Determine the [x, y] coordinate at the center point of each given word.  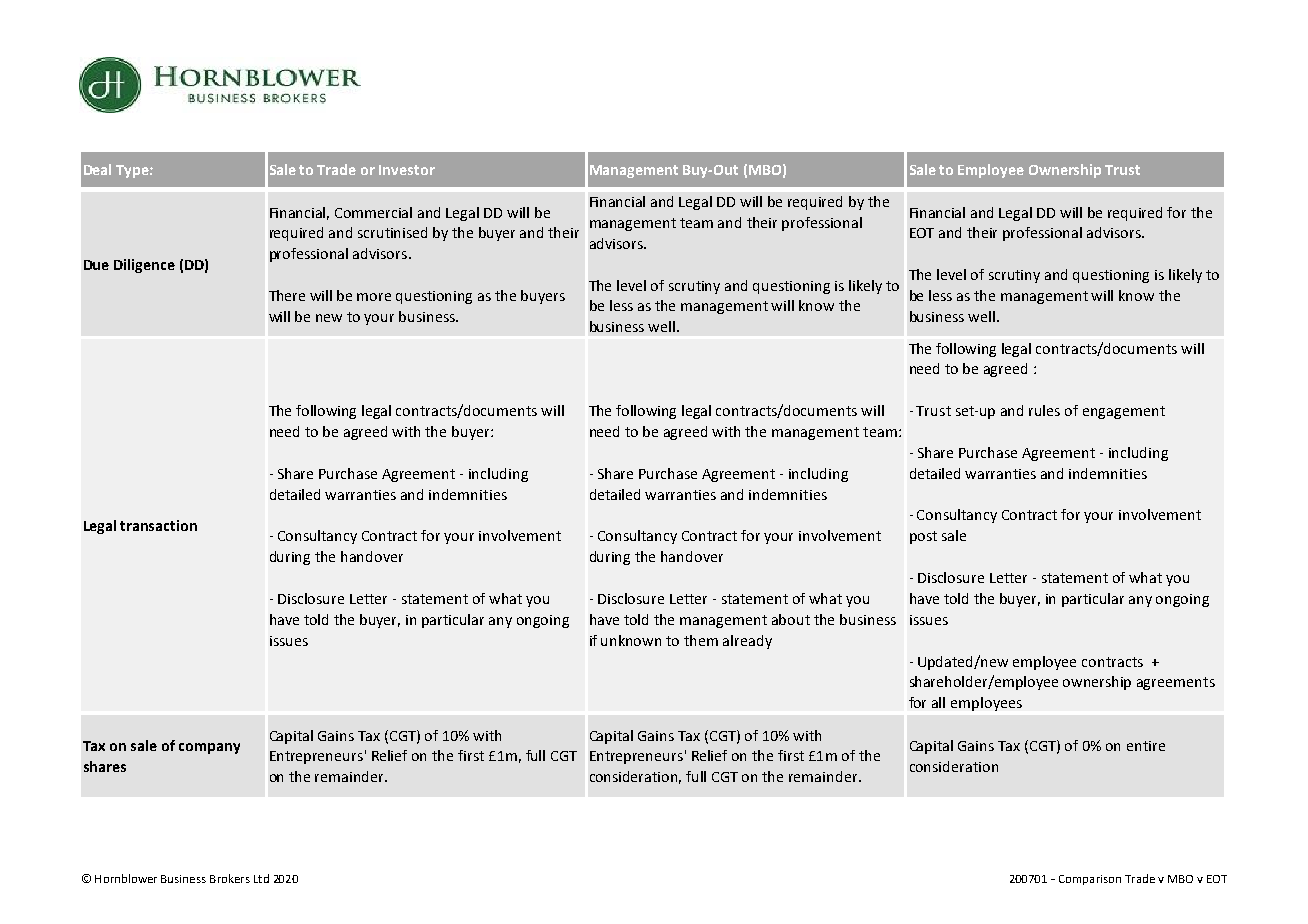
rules [1044, 410]
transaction [158, 525]
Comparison [1090, 880]
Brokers [230, 878]
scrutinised [392, 232]
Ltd [261, 878]
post [923, 537]
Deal [97, 169]
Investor [407, 170]
